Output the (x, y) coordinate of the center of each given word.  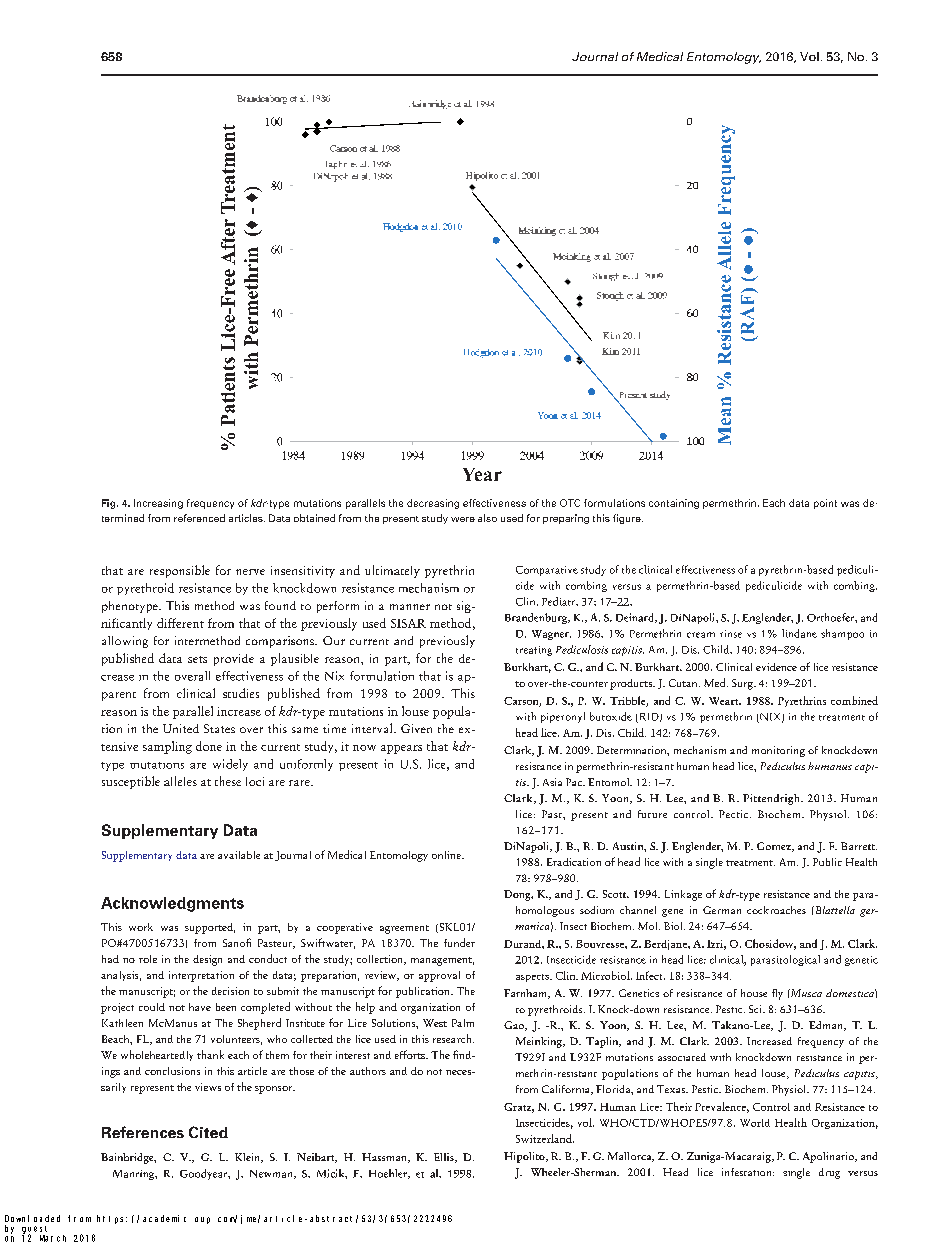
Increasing (158, 504)
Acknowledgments (172, 904)
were (463, 519)
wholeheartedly (157, 1055)
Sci (756, 1009)
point (825, 504)
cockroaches (776, 910)
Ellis (445, 1158)
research (453, 1038)
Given (416, 728)
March (53, 1238)
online (447, 855)
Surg (743, 684)
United (181, 728)
